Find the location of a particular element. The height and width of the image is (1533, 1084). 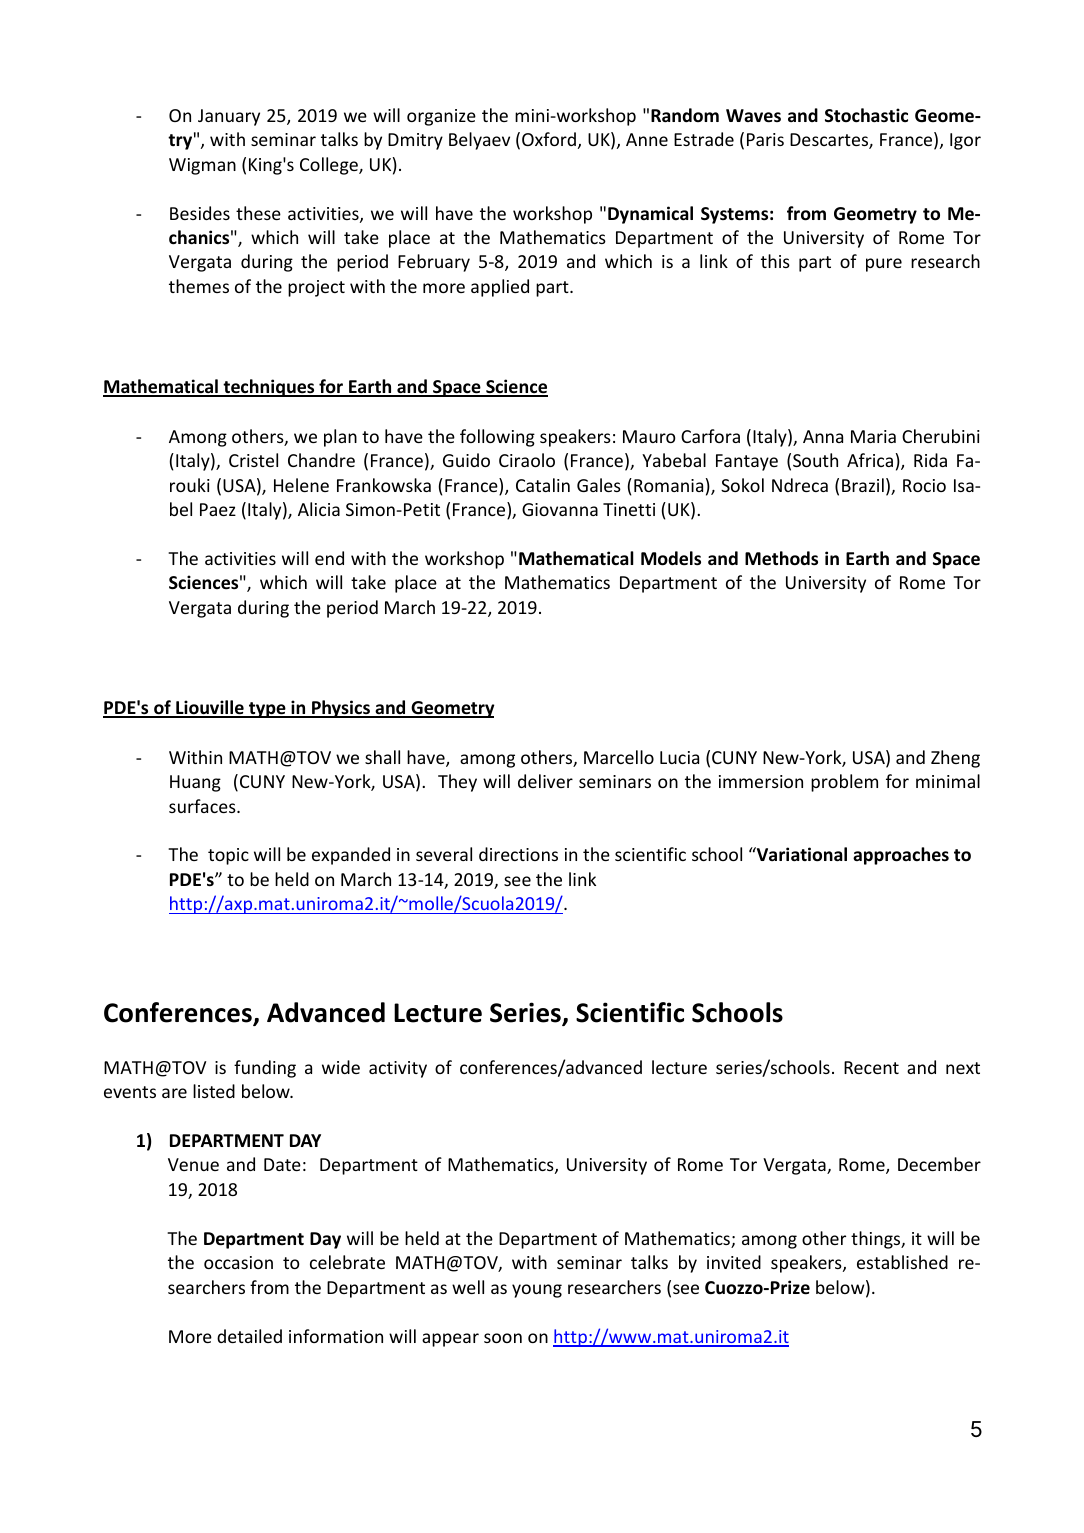

Liouville is located at coordinates (210, 708).
